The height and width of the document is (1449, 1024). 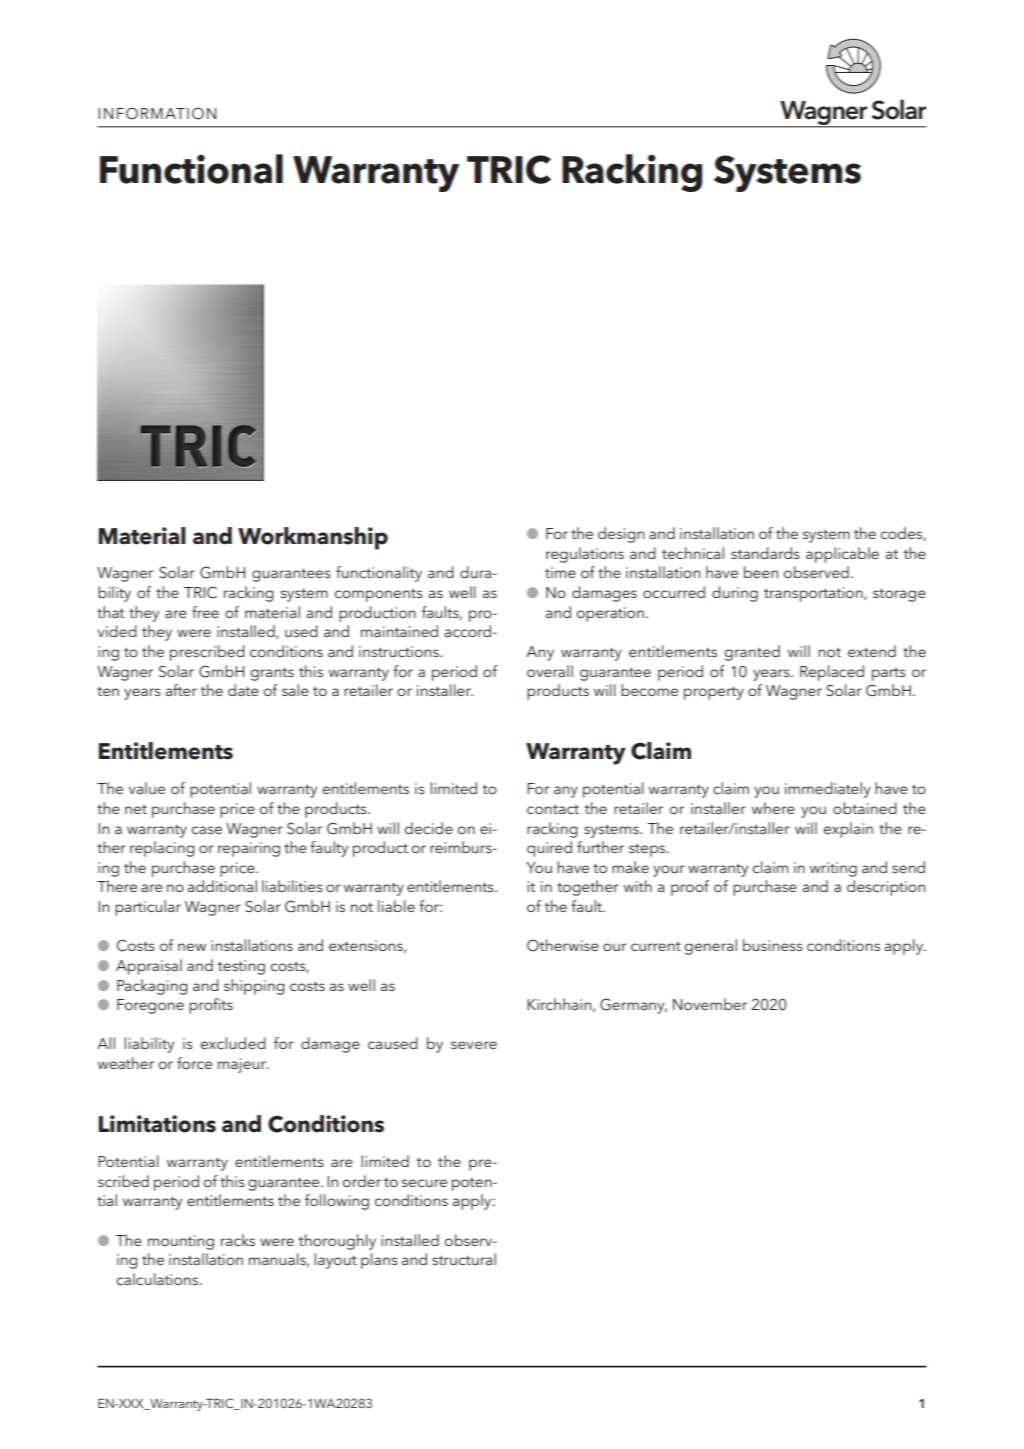 What do you see at coordinates (222, 886) in the document?
I see `additional` at bounding box center [222, 886].
